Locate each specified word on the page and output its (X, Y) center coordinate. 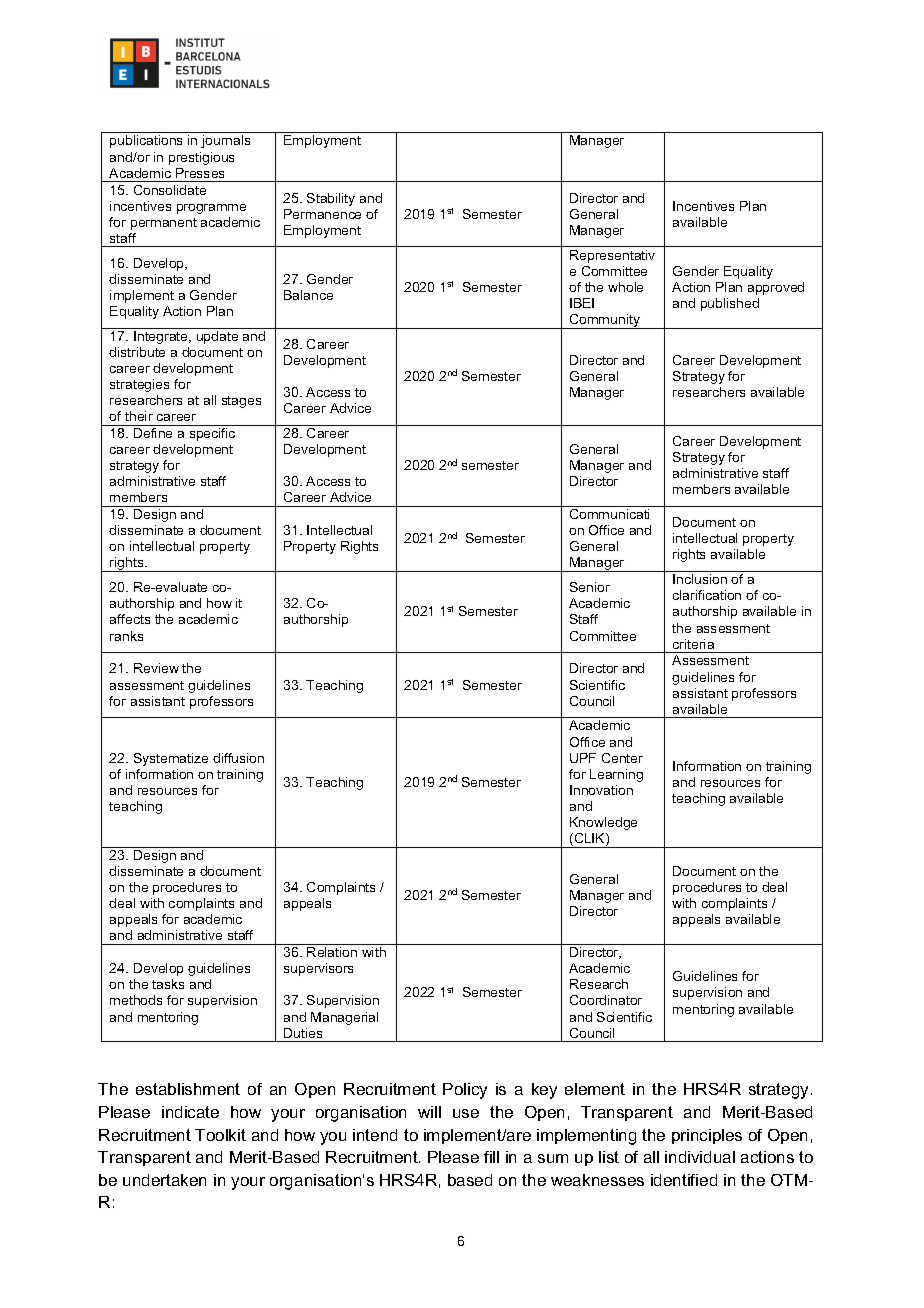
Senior (590, 587)
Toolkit (220, 1135)
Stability (331, 199)
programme (211, 209)
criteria (693, 644)
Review (156, 668)
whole (625, 287)
